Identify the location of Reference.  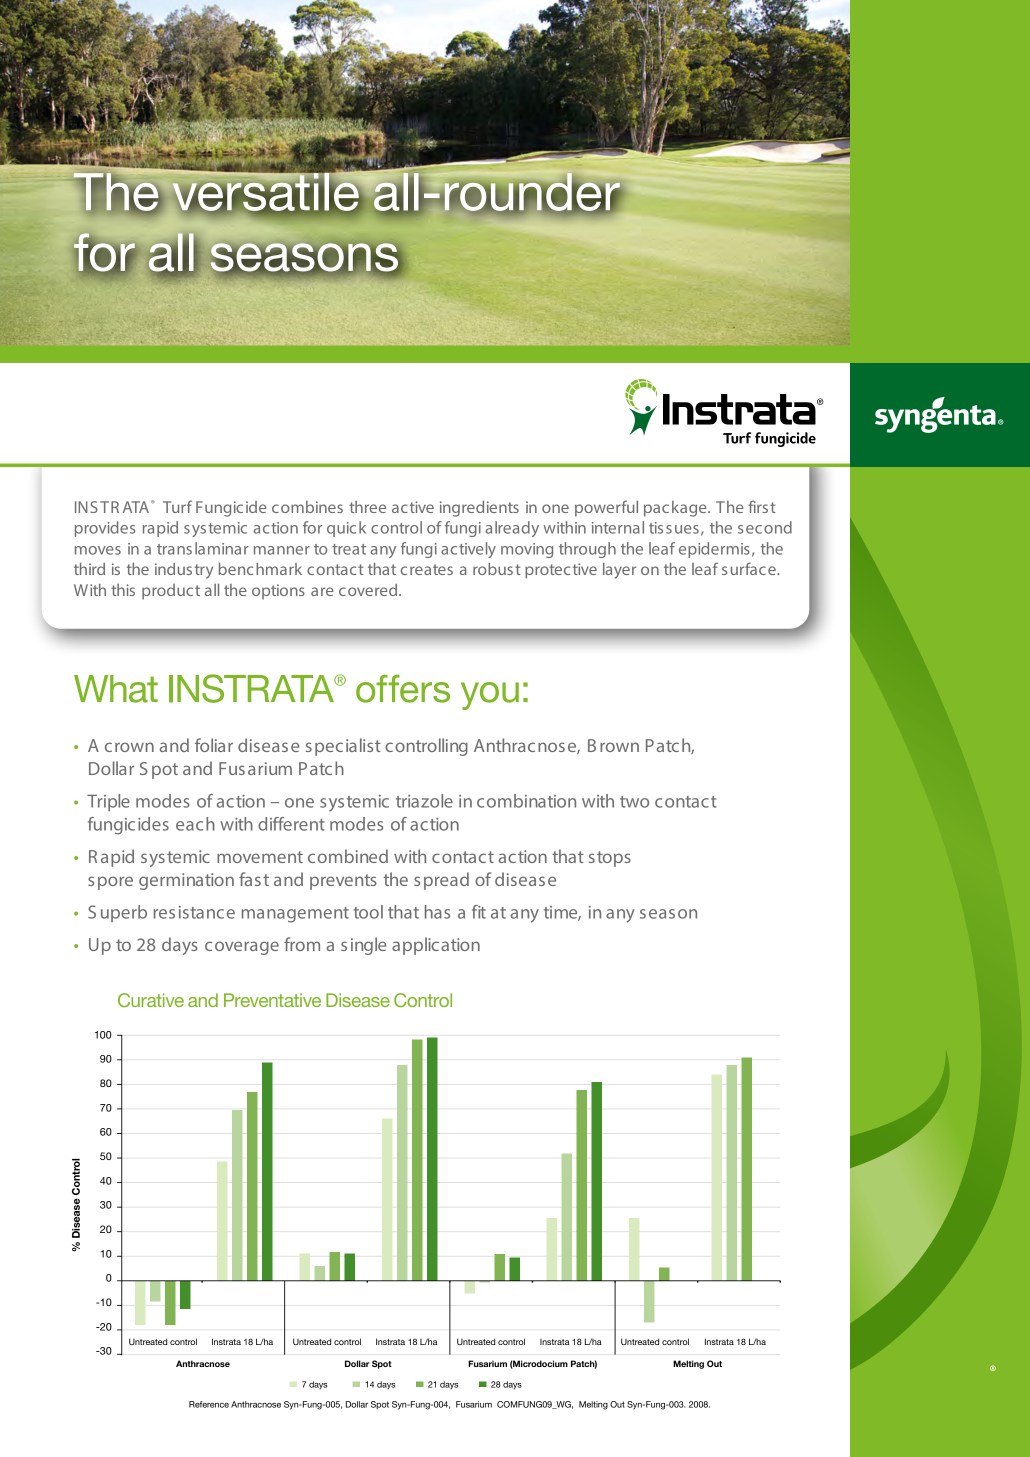
(209, 1404).
